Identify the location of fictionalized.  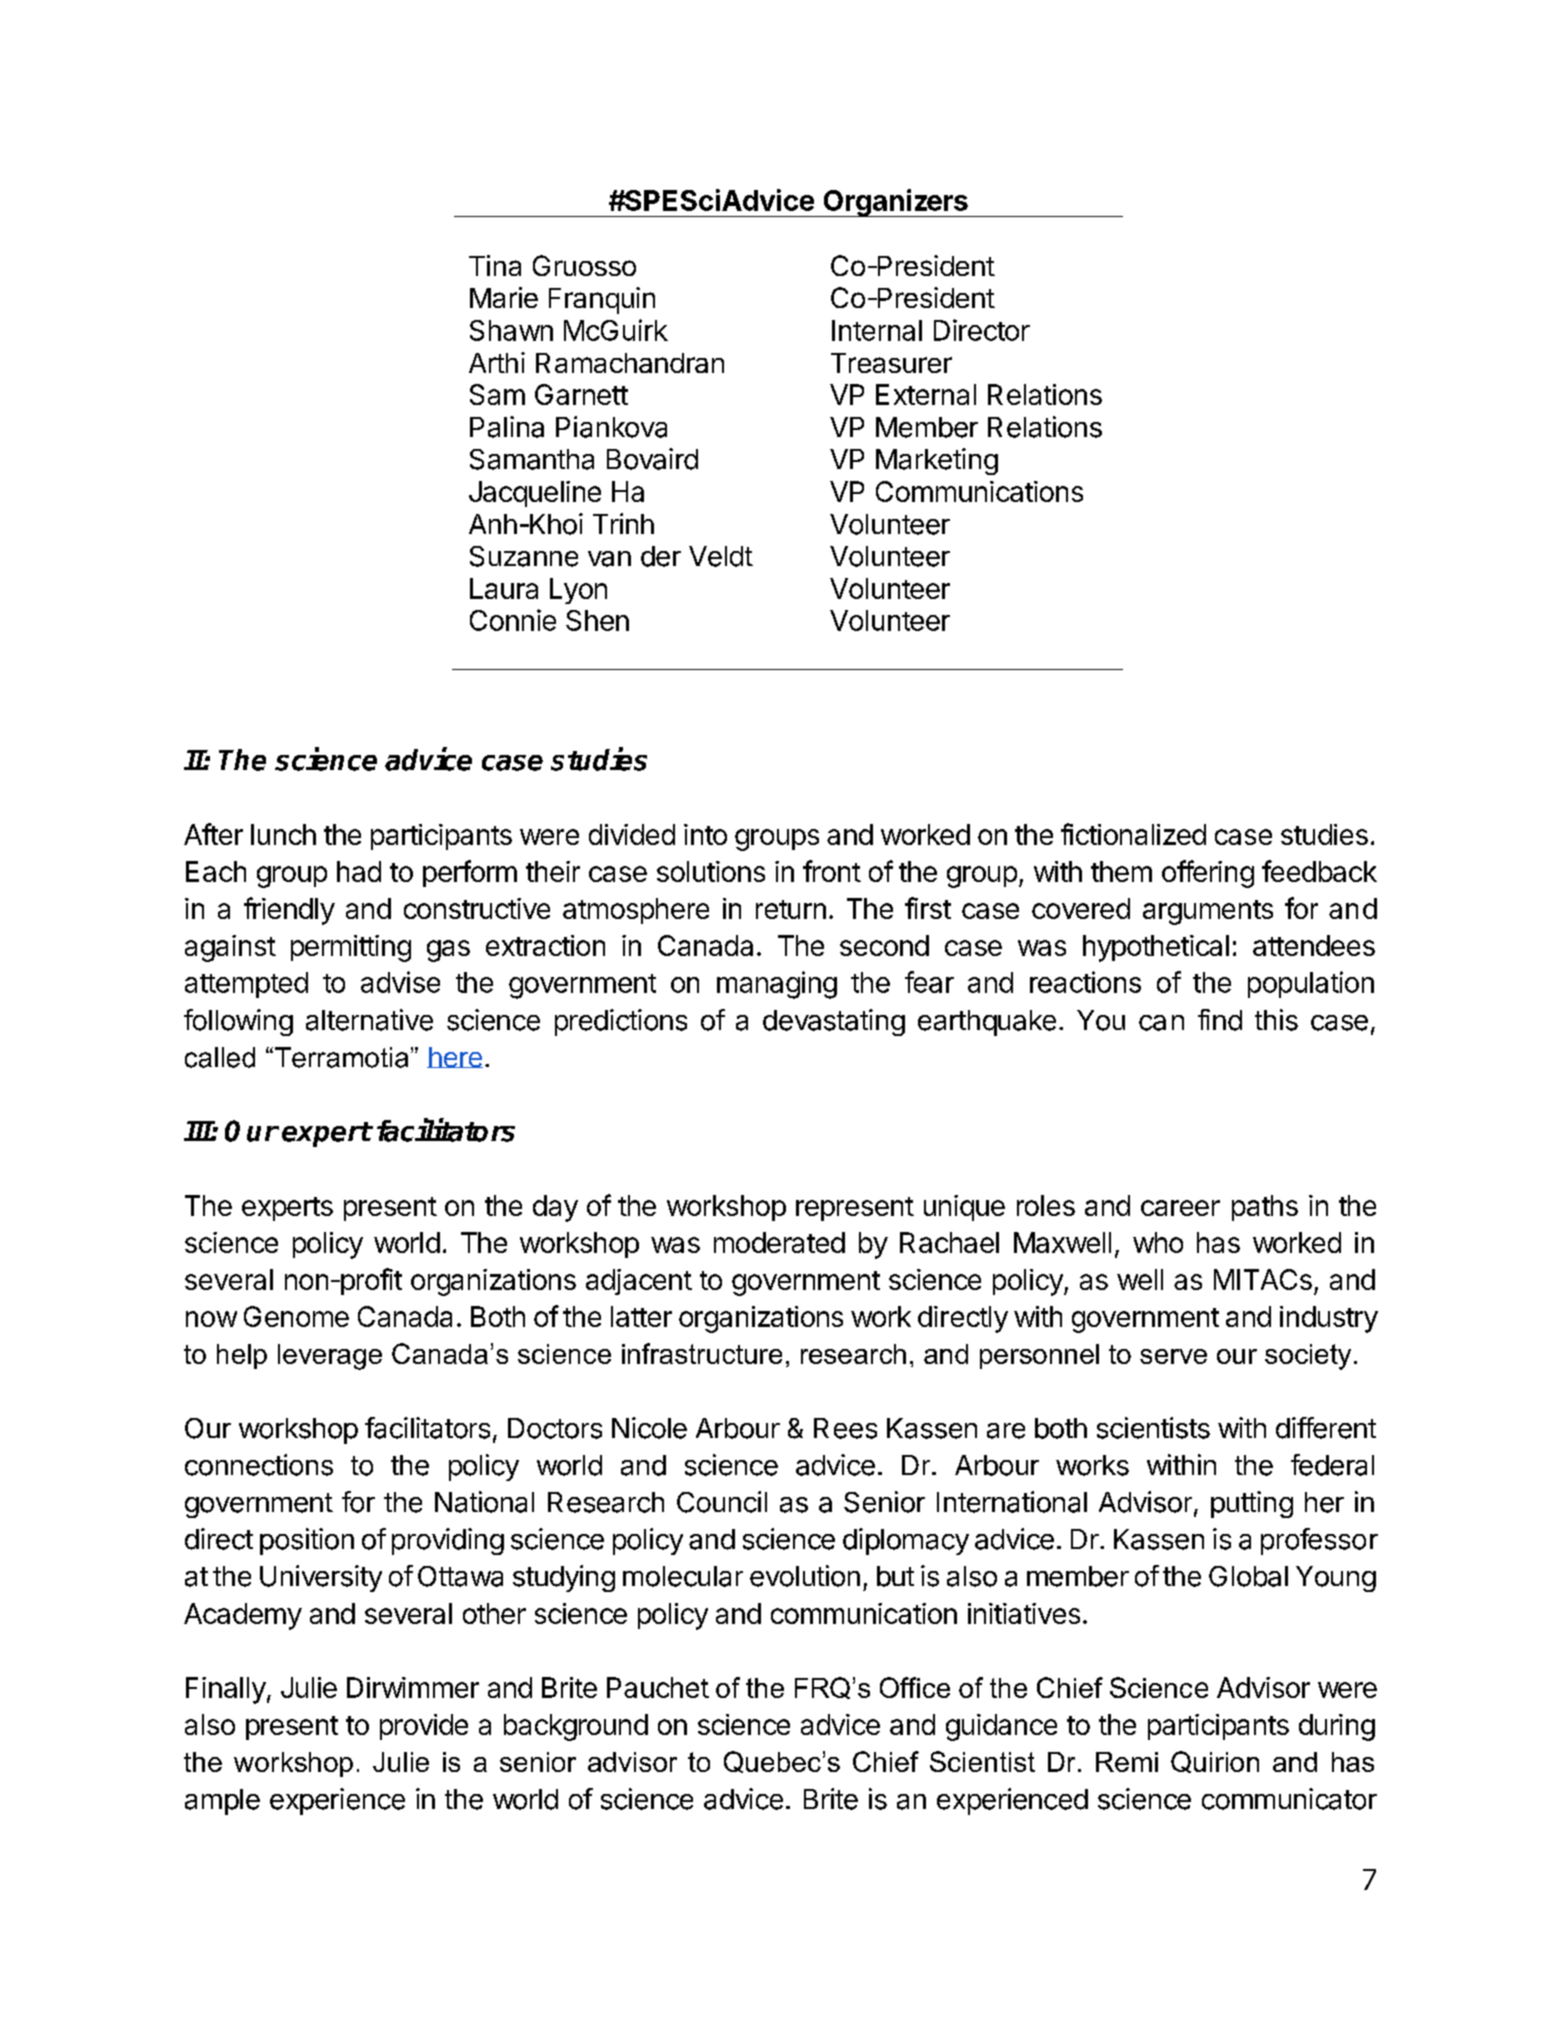
(1133, 834).
